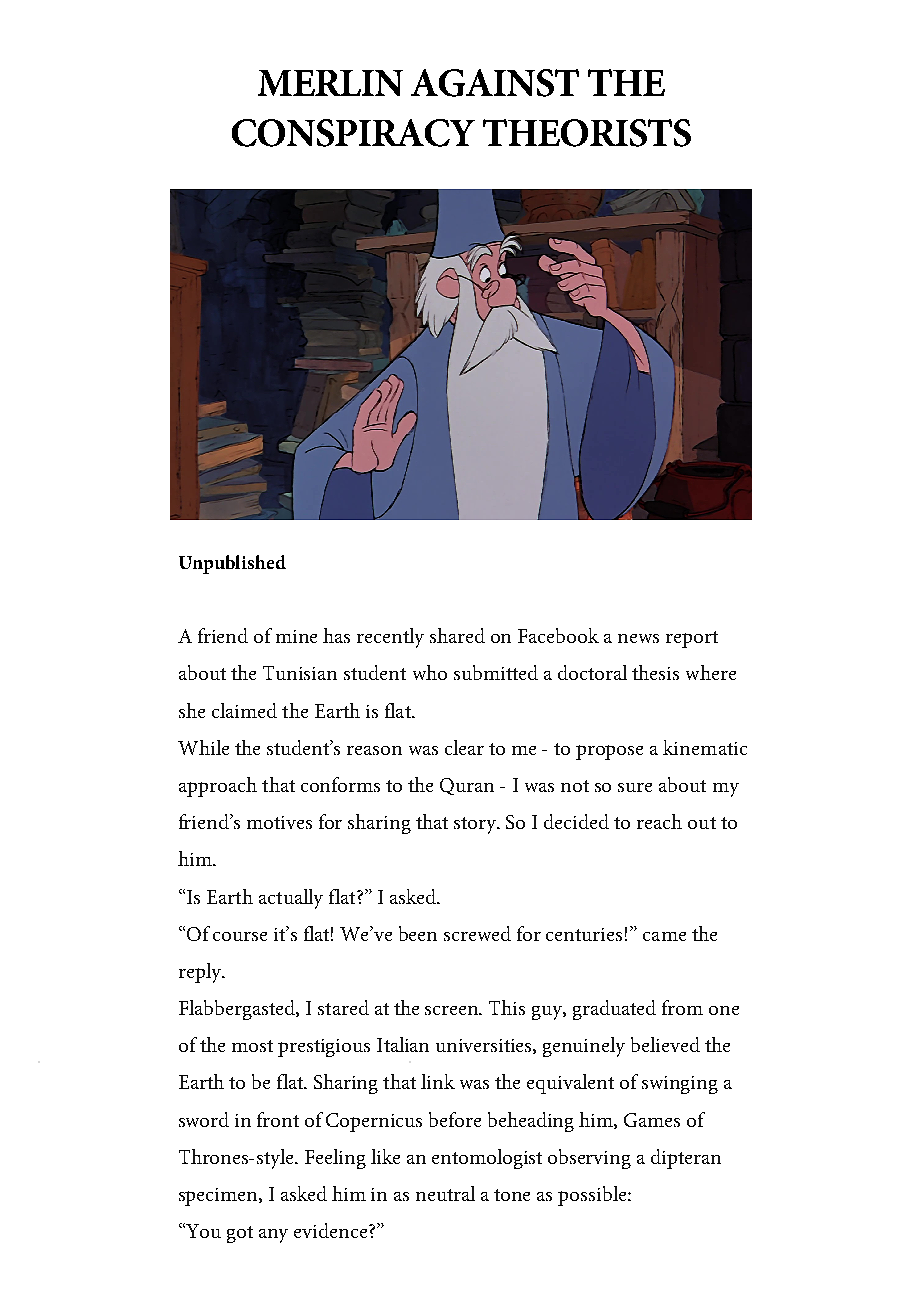 The height and width of the screenshot is (1308, 924). Describe the element at coordinates (300, 673) in the screenshot. I see `Tunisian` at that location.
